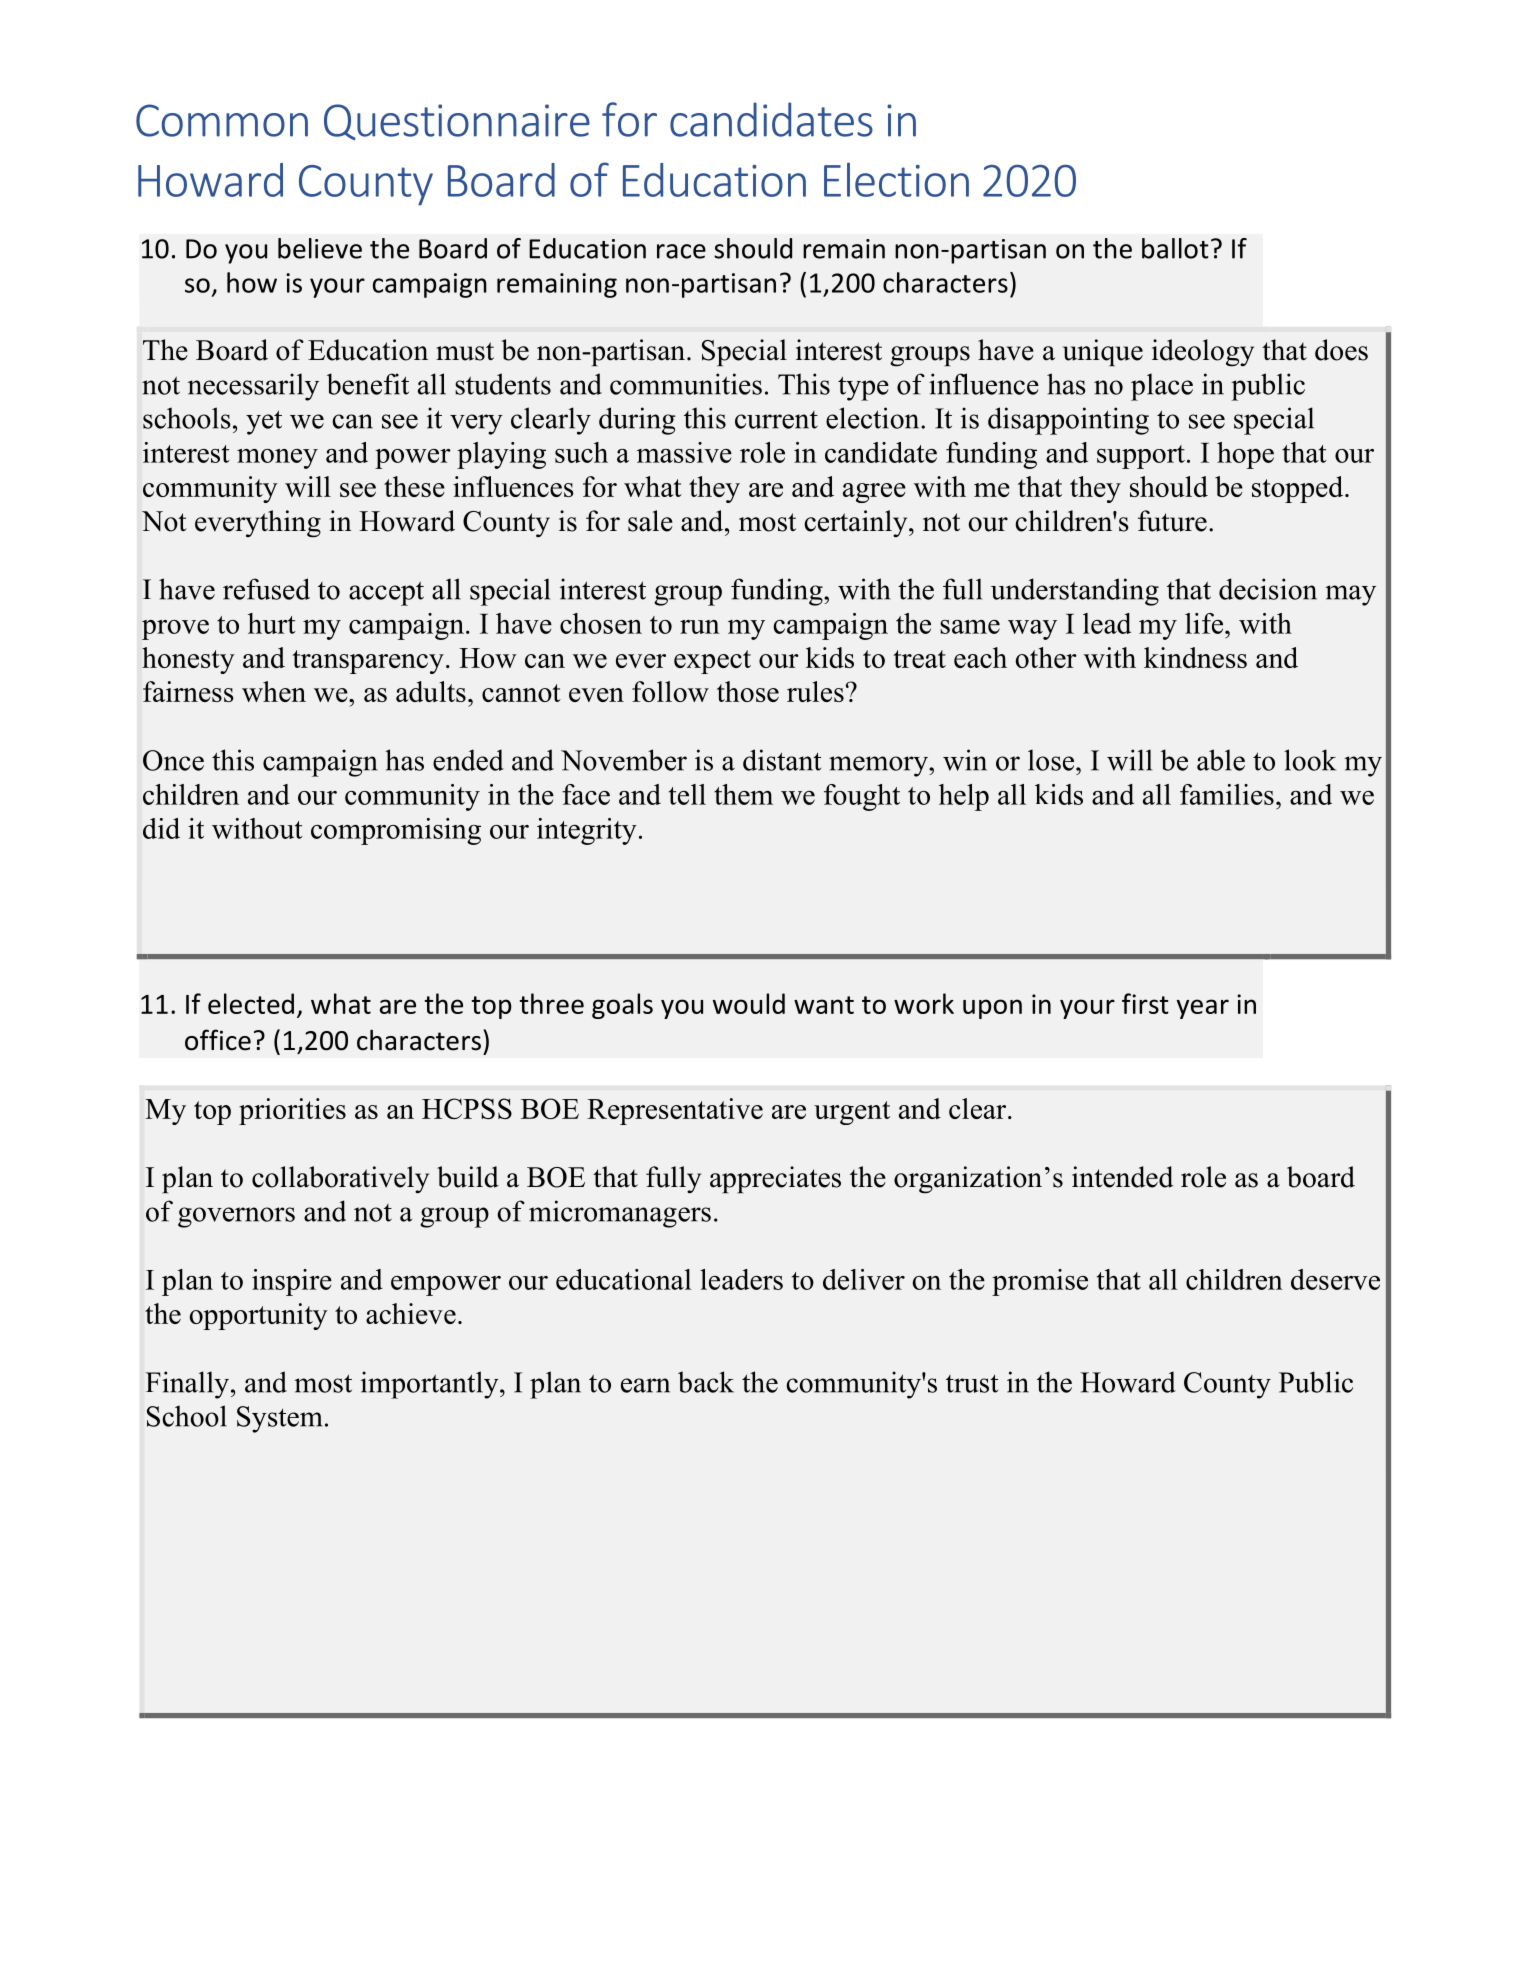 This image has height=1962, width=1516. What do you see at coordinates (681, 251) in the image?
I see `race` at bounding box center [681, 251].
